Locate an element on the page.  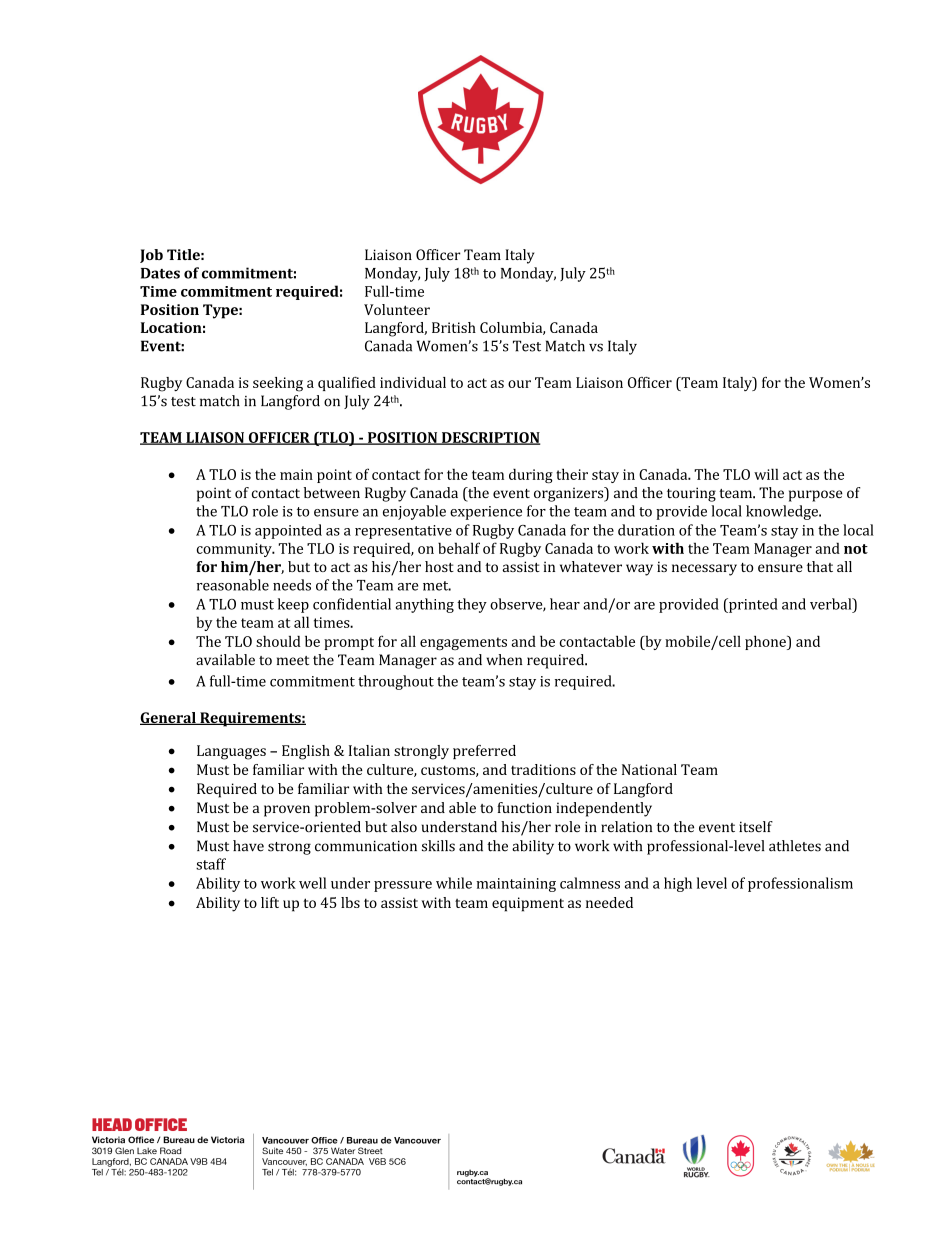
athletes is located at coordinates (795, 846).
